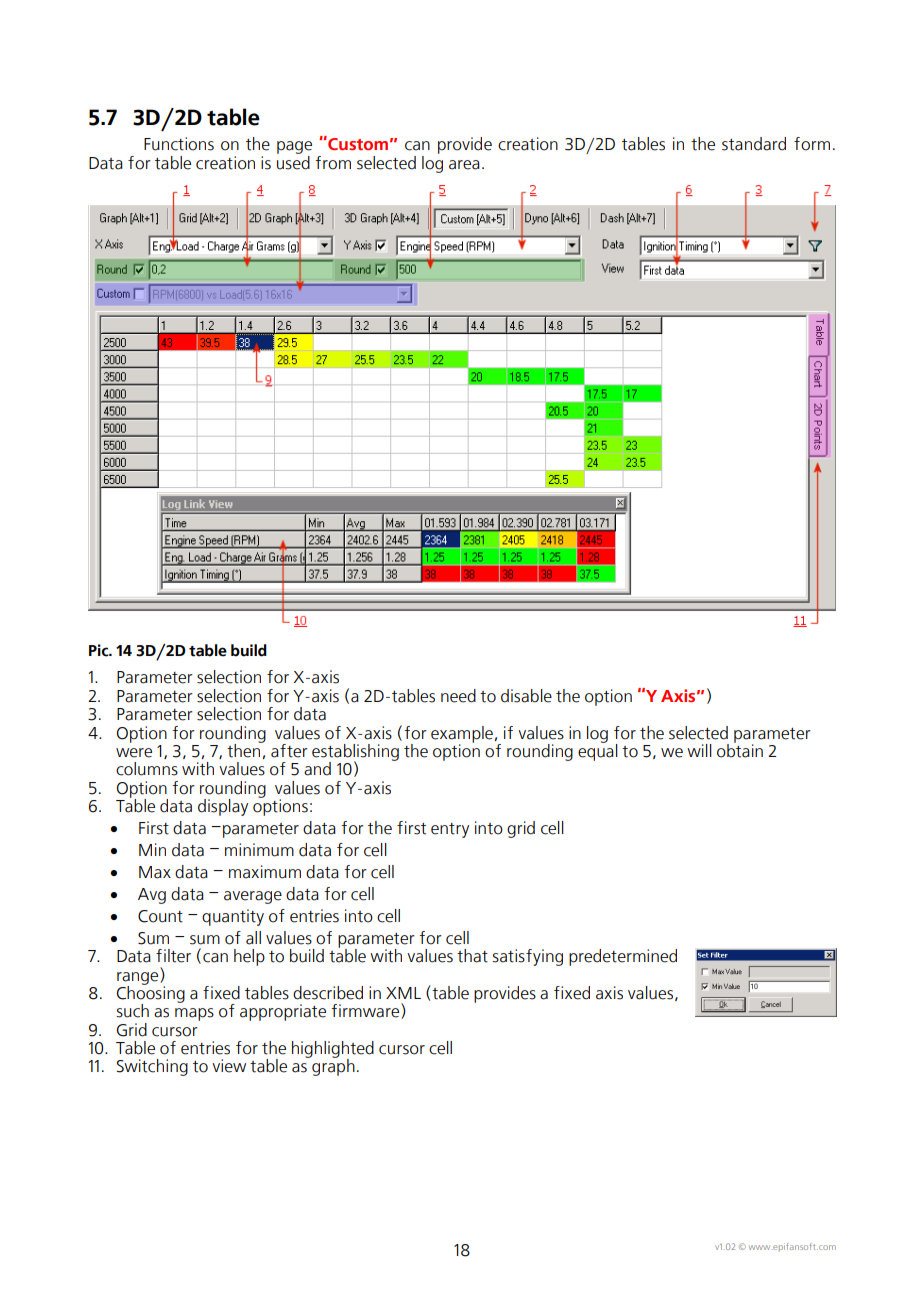 Image resolution: width=924 pixels, height=1308 pixels. Describe the element at coordinates (699, 750) in the screenshot. I see `will` at that location.
